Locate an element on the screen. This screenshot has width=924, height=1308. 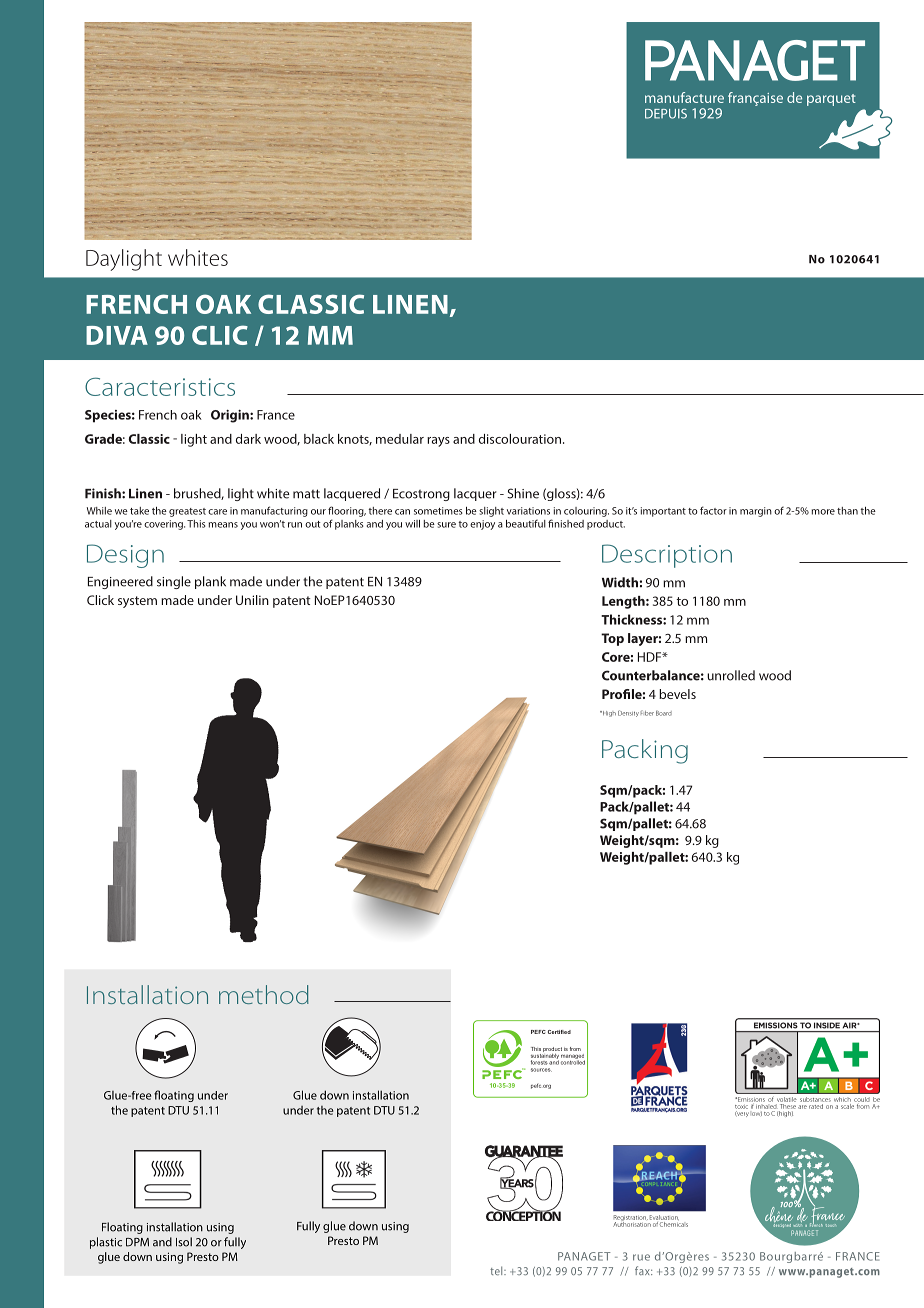
rue is located at coordinates (641, 1257).
